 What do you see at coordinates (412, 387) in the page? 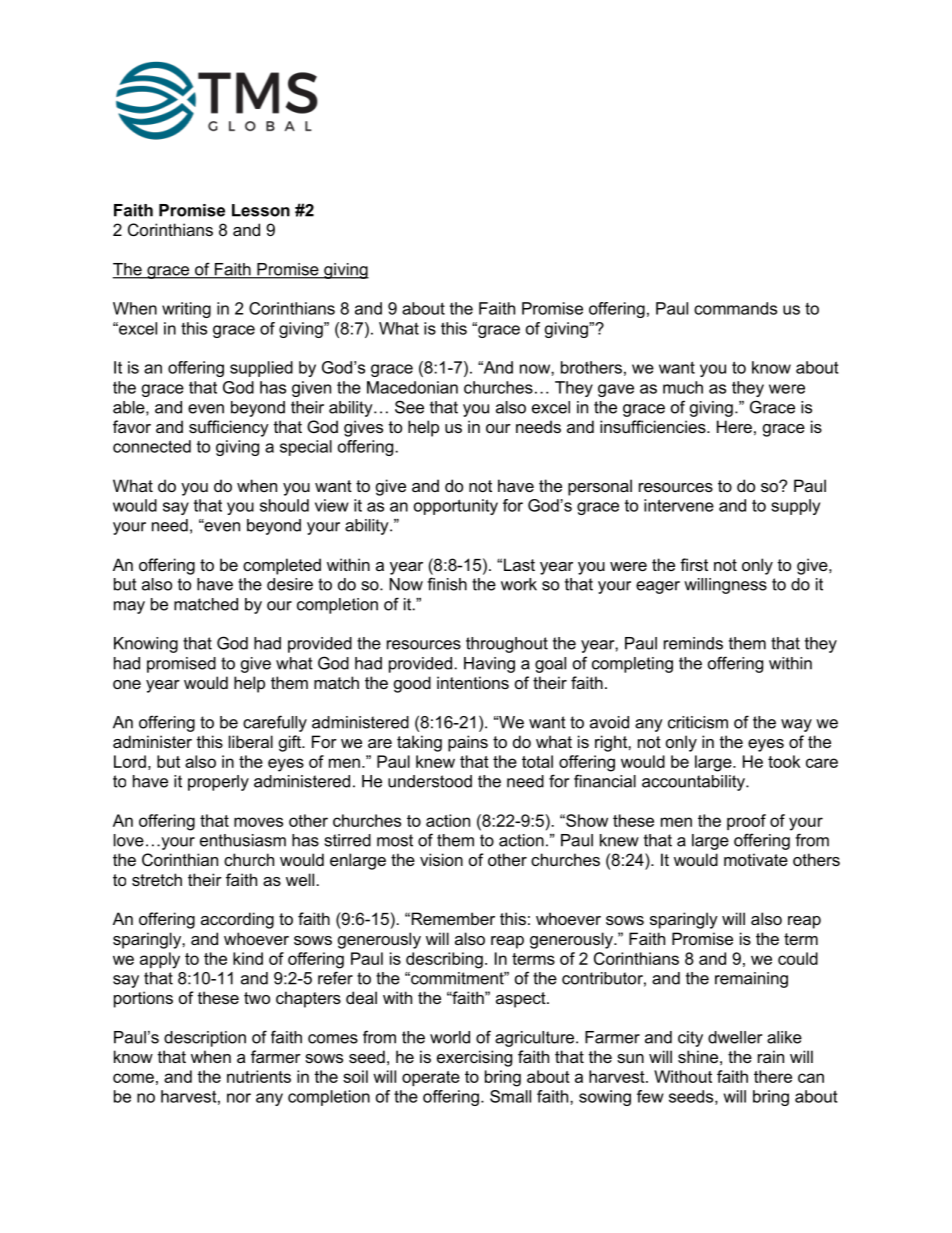
I see `Macedonian` at bounding box center [412, 387].
